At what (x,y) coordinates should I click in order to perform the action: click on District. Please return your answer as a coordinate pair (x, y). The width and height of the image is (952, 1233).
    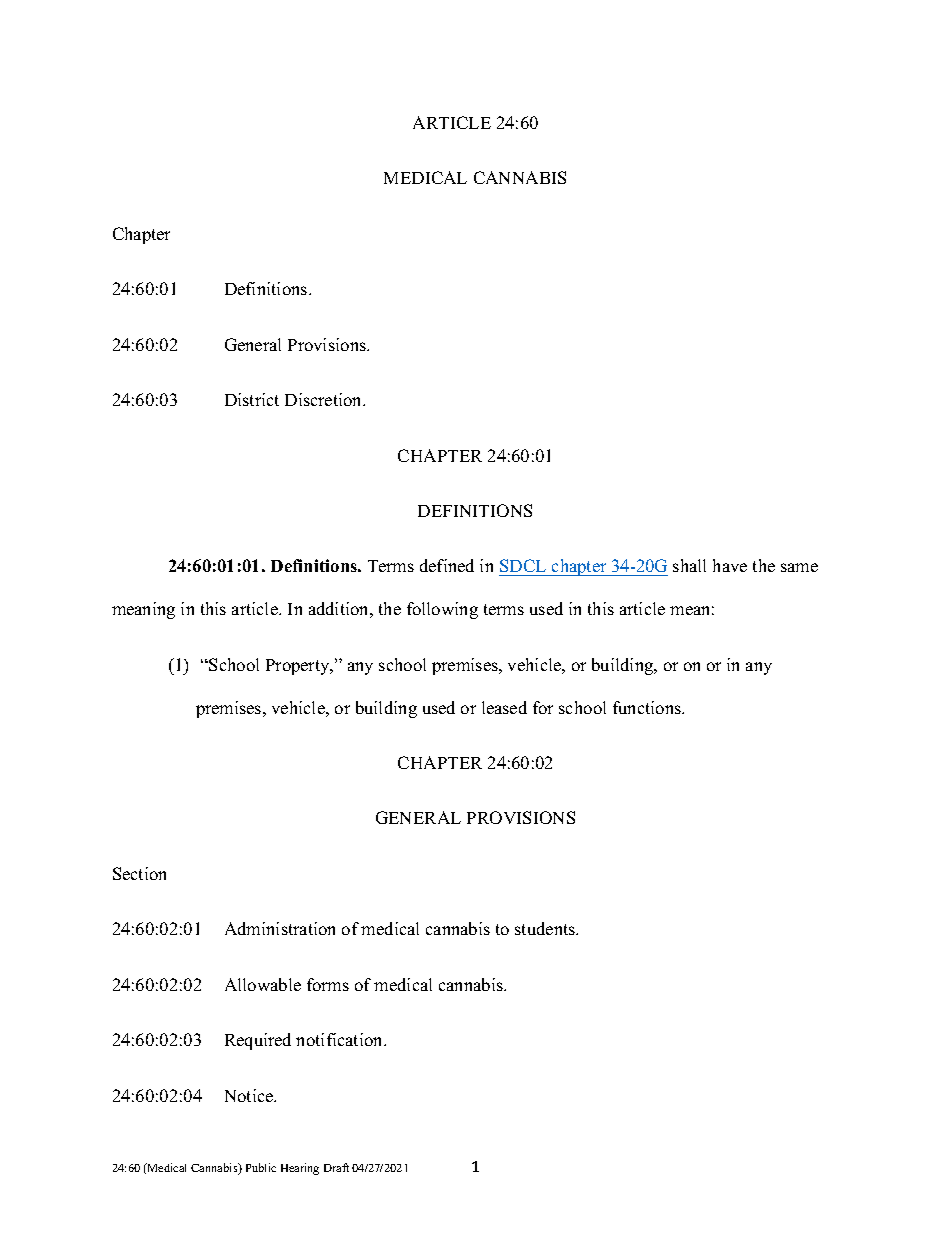
    Looking at the image, I should click on (252, 399).
